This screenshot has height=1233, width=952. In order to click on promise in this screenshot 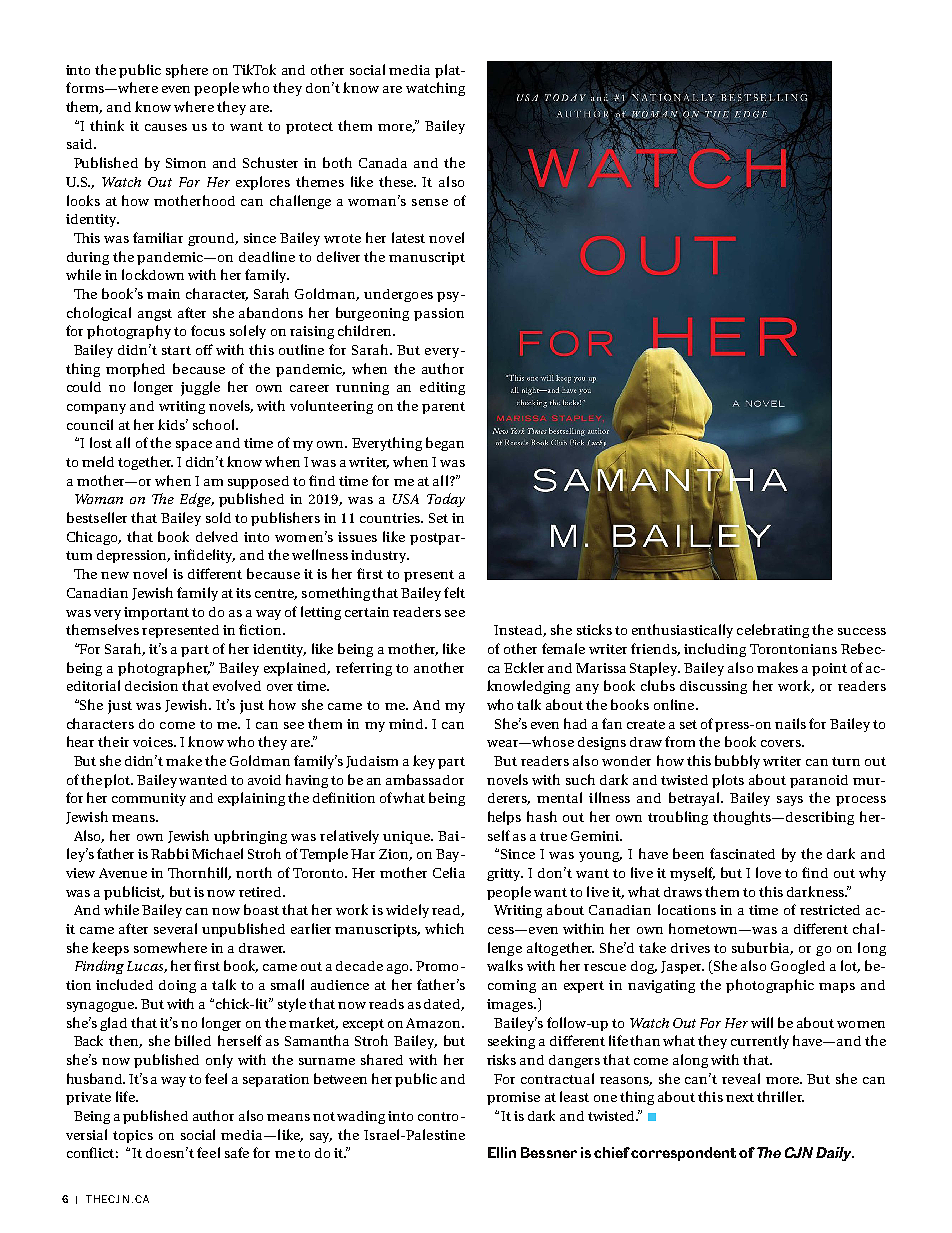, I will do `click(513, 1098)`.
